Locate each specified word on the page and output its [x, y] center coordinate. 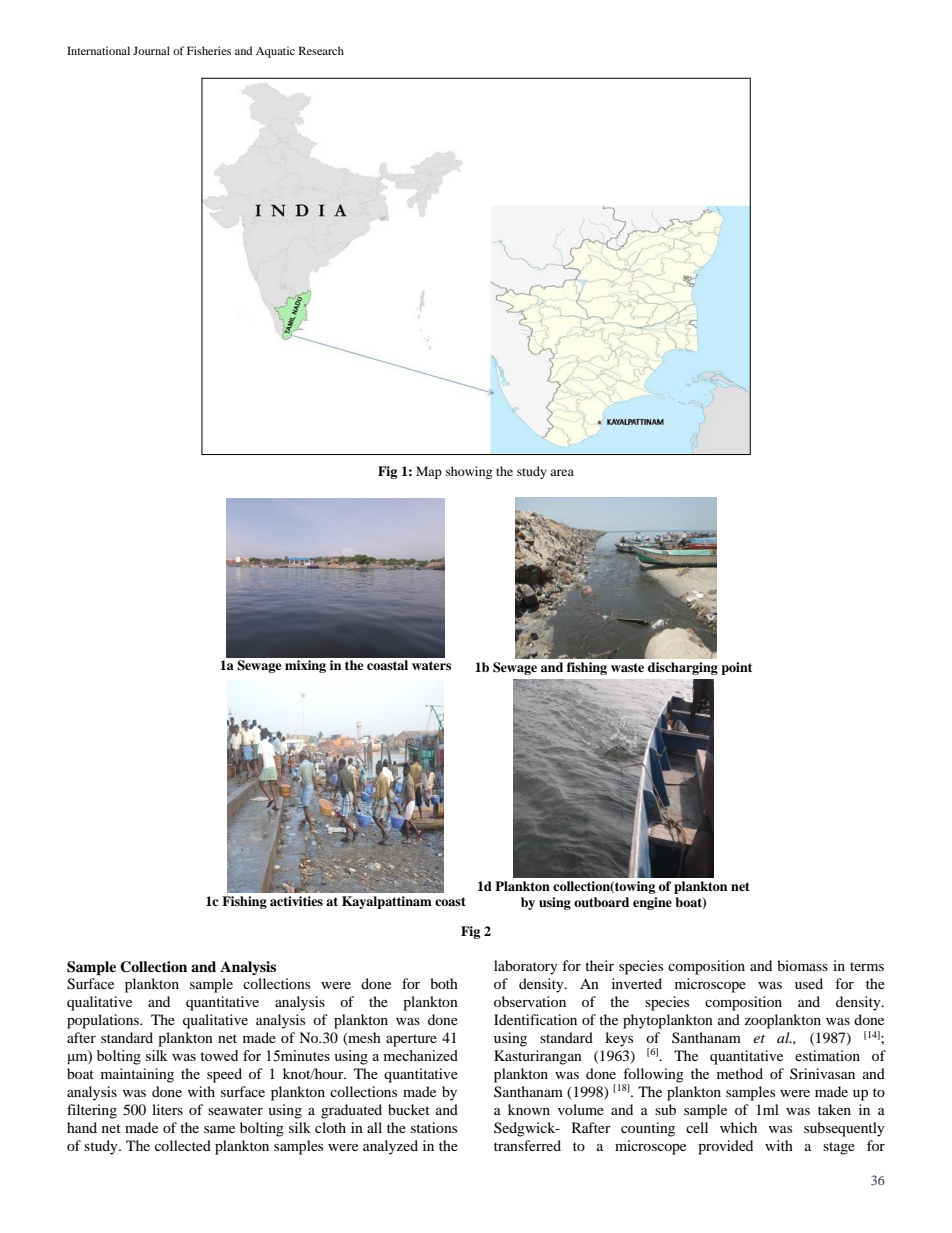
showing [469, 472]
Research [321, 50]
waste [627, 667]
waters [431, 665]
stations [434, 1127]
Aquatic [275, 52]
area [562, 472]
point [736, 668]
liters [167, 1109]
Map [429, 472]
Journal [151, 50]
